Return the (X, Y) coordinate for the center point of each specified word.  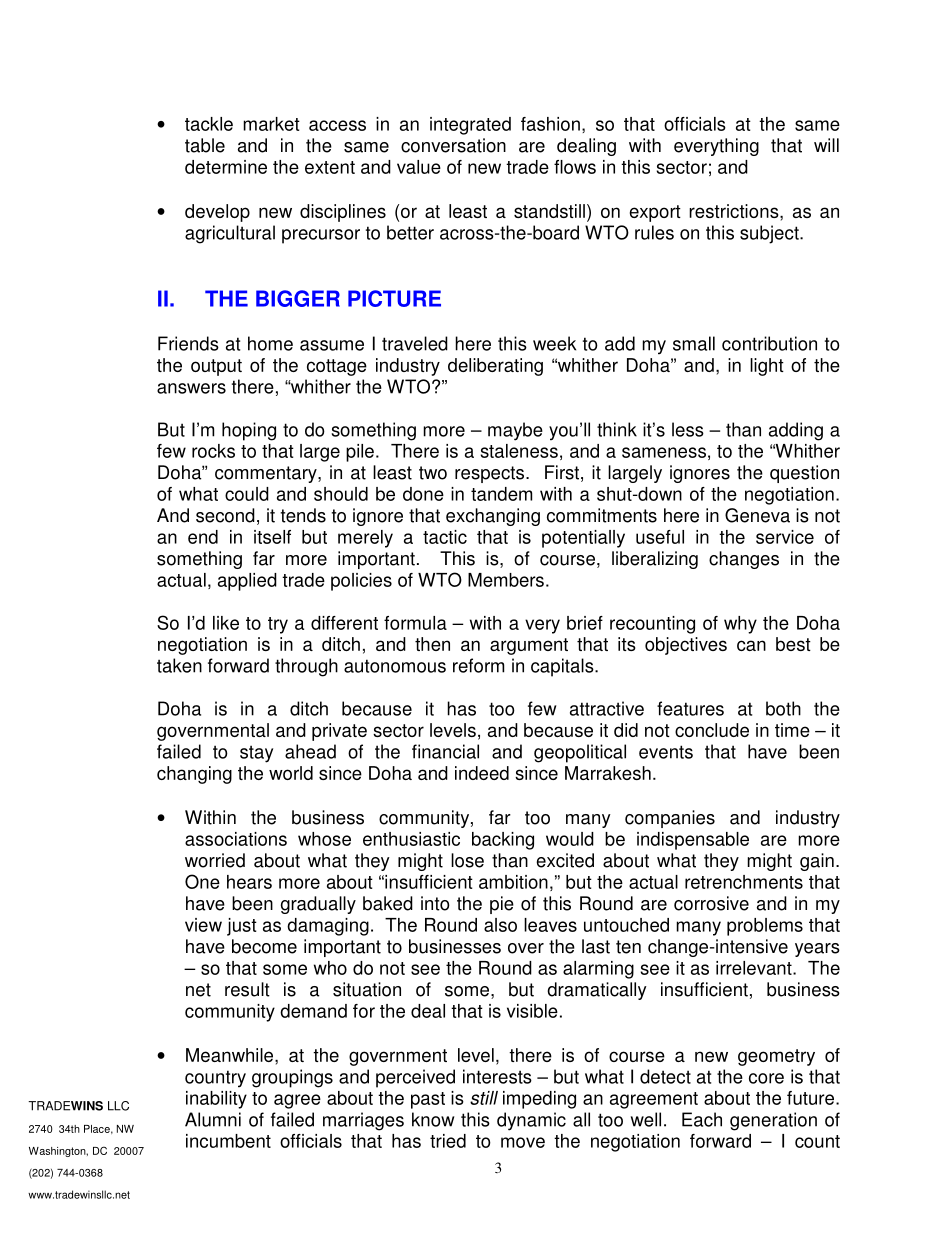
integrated (470, 126)
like (226, 623)
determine (226, 167)
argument (529, 646)
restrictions (735, 211)
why (740, 625)
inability (216, 1100)
